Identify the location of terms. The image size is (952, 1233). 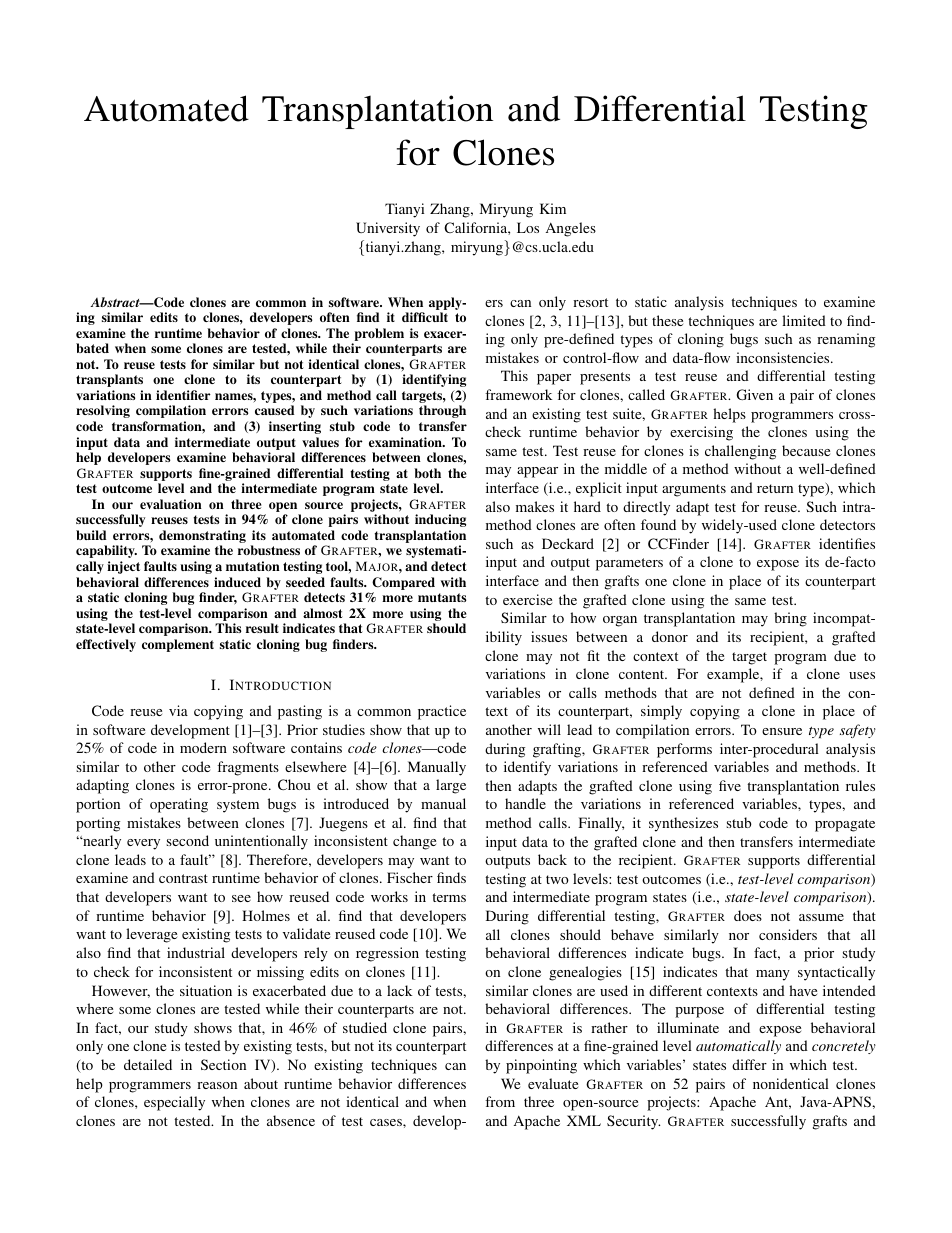
(449, 897).
